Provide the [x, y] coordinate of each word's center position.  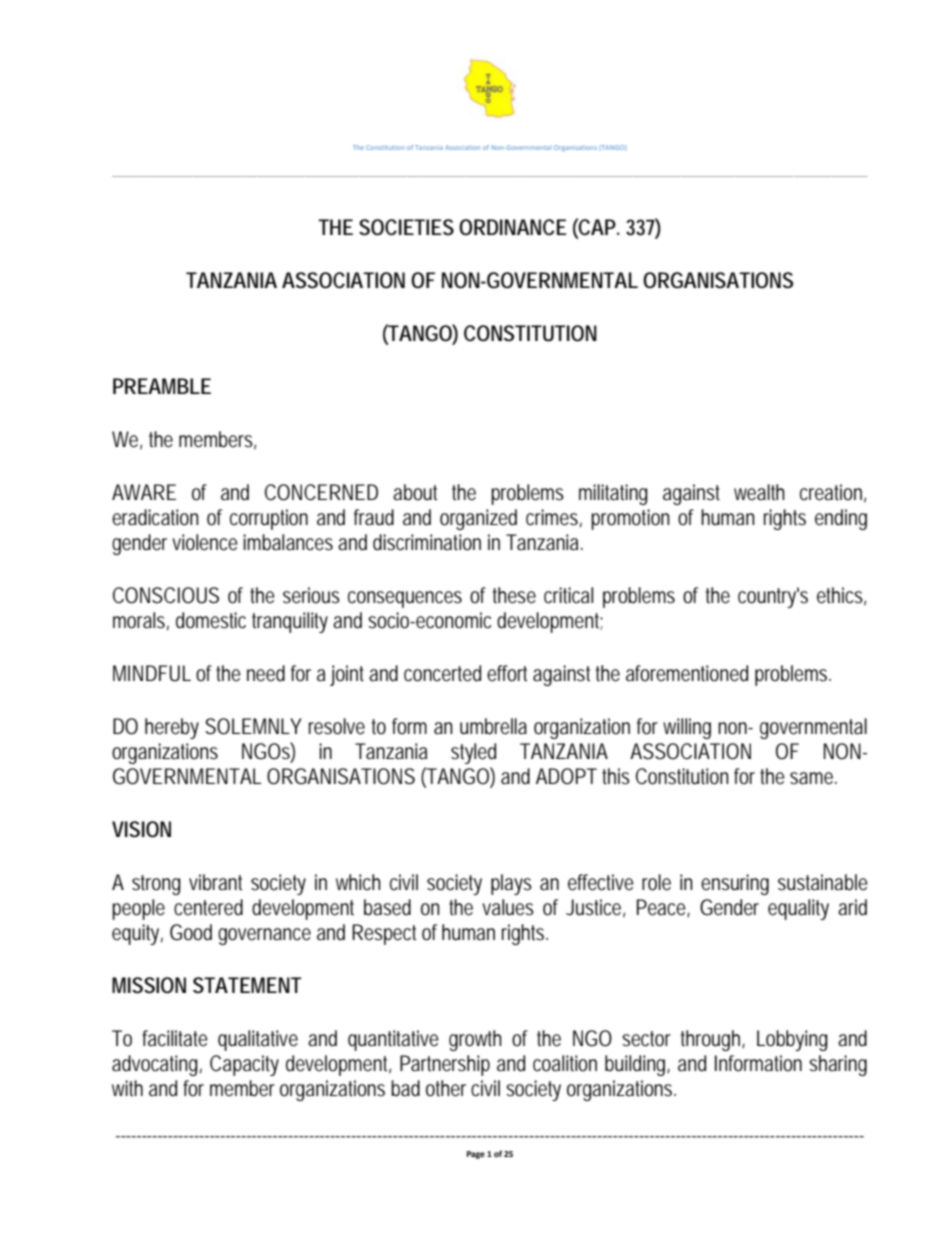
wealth [759, 492]
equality [798, 909]
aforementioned [687, 673]
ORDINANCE [513, 227]
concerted [442, 673]
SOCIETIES [406, 227]
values [508, 907]
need [266, 673]
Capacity [244, 1065]
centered [208, 907]
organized [478, 519]
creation [833, 493]
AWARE [144, 492]
